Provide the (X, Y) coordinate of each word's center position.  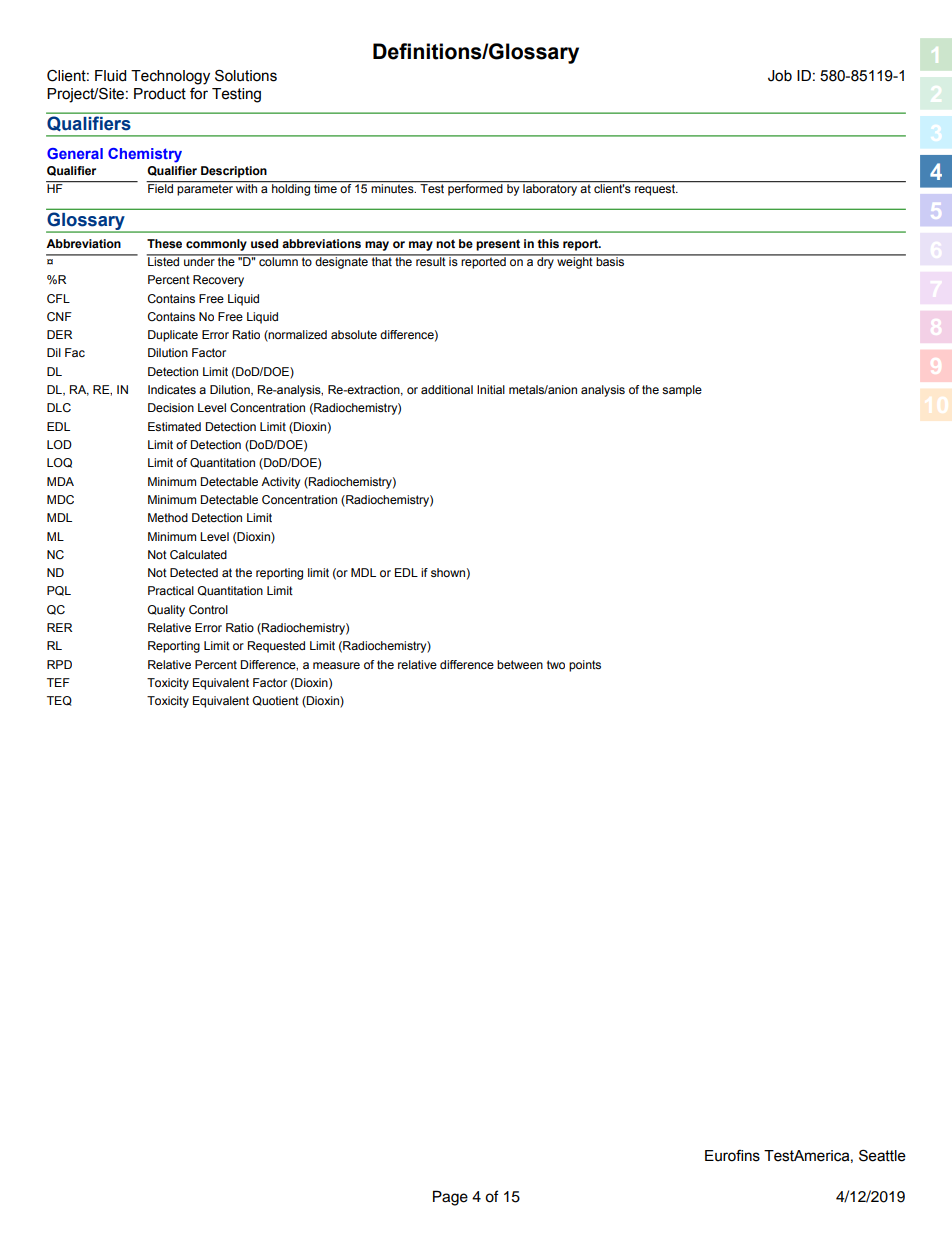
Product (160, 94)
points (585, 666)
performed (475, 188)
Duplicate (173, 336)
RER (59, 627)
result (431, 260)
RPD (59, 664)
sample (682, 391)
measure (336, 665)
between (520, 664)
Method (168, 517)
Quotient (275, 701)
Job (780, 76)
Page (450, 1198)
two (556, 664)
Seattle (882, 1155)
